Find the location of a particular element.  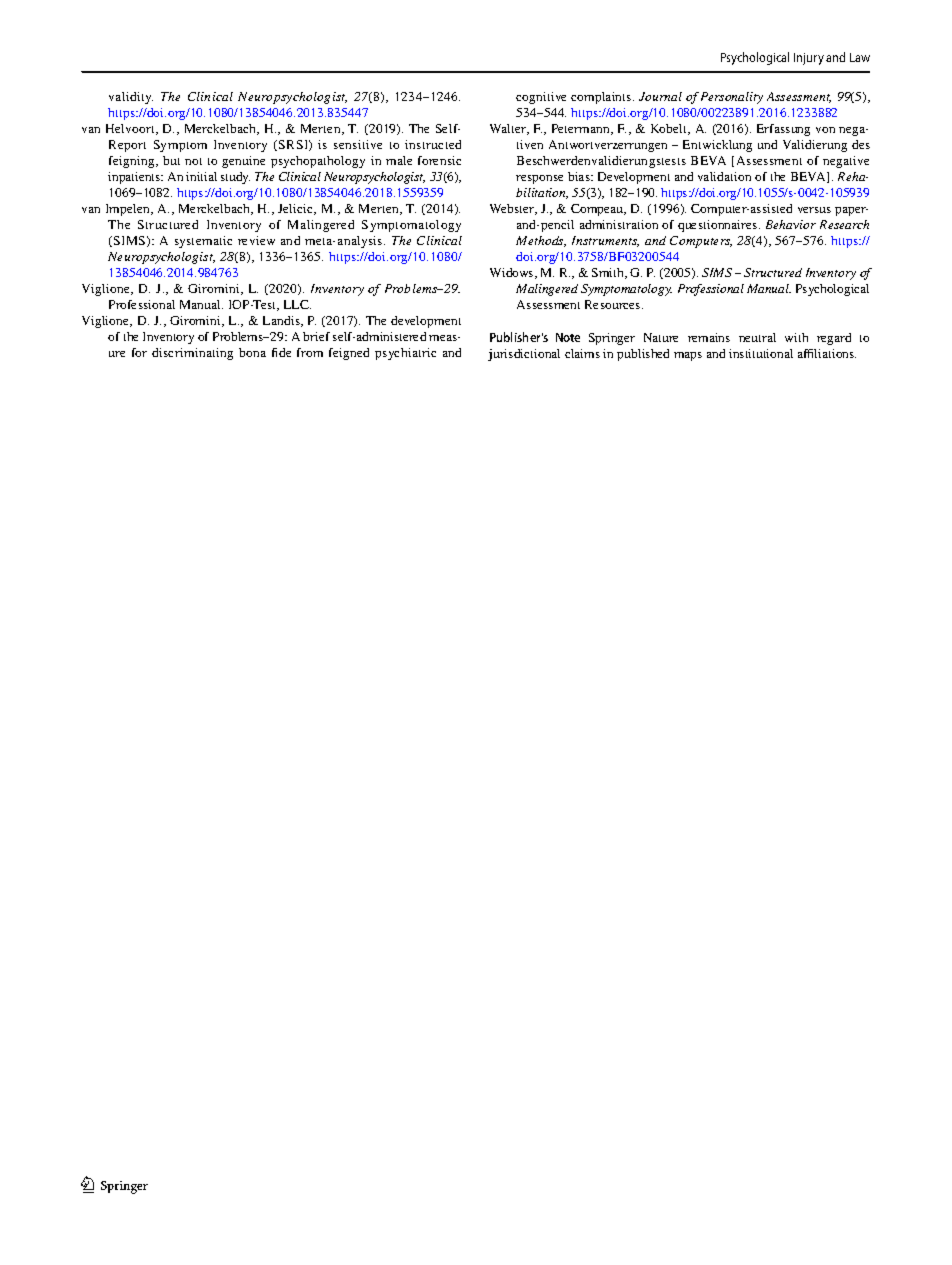

Injury is located at coordinates (809, 59).
